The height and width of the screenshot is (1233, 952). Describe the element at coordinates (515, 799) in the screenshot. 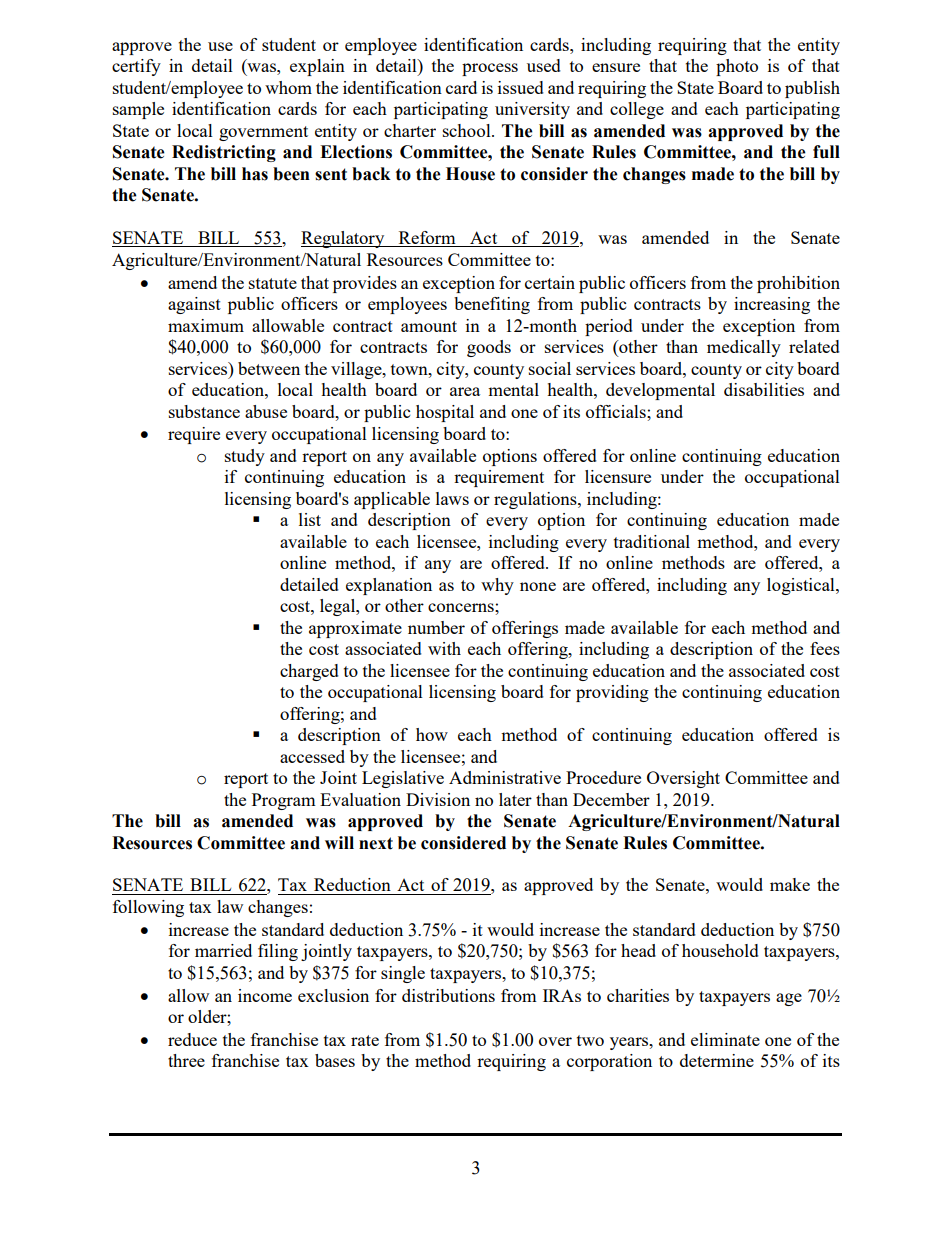

I see `later` at that location.
